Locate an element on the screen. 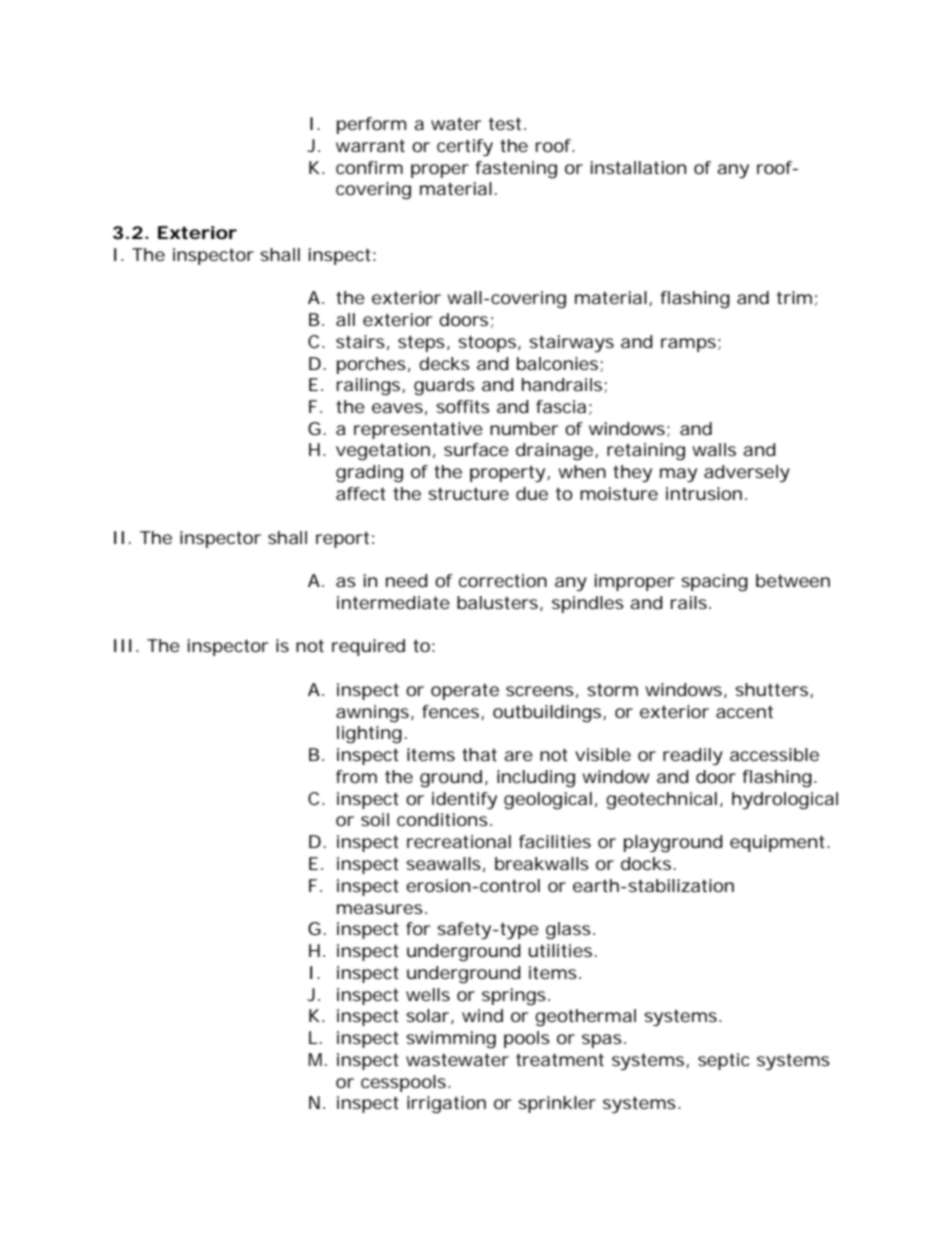  confirm is located at coordinates (369, 167).
